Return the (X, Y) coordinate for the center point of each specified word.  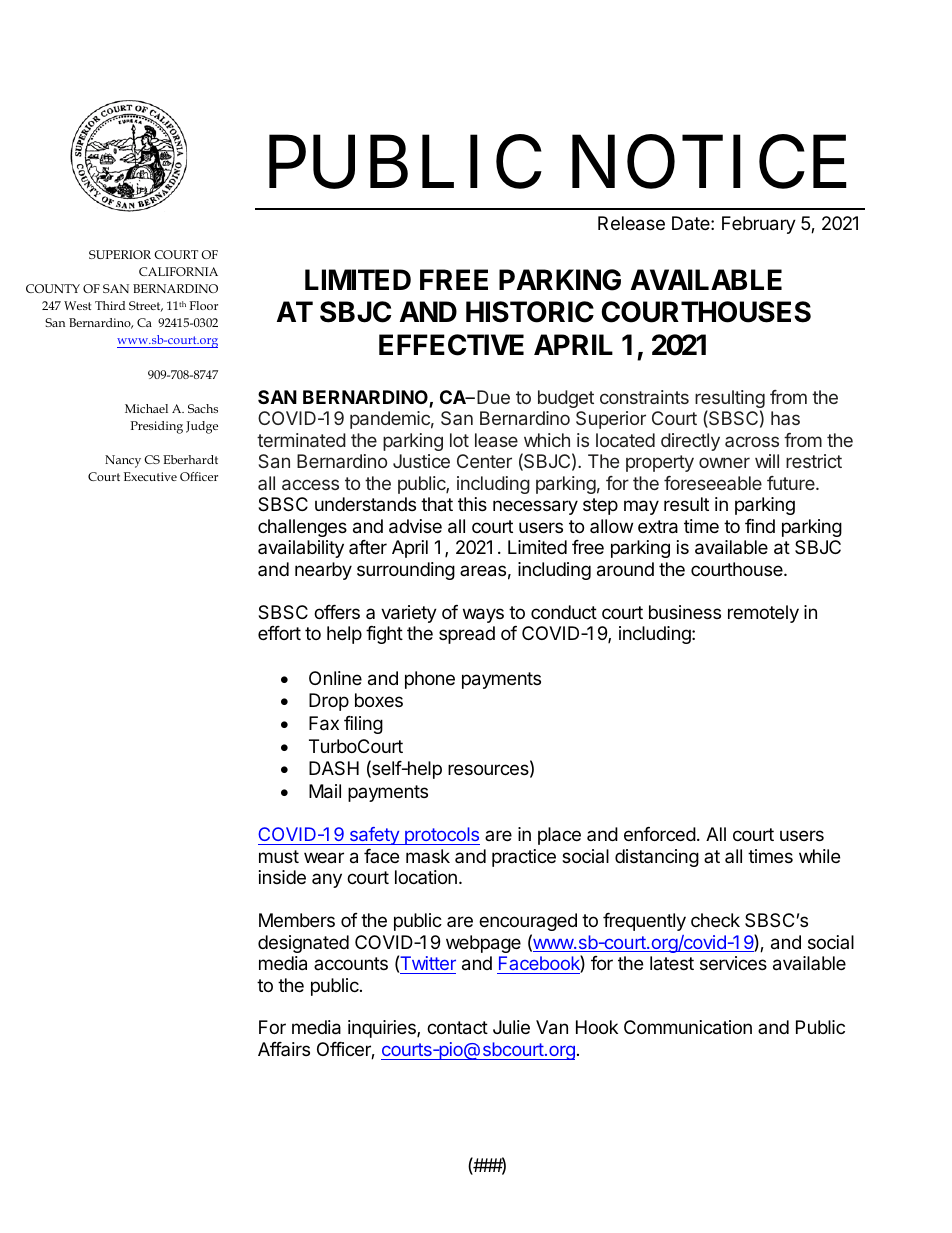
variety (409, 614)
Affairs (284, 1049)
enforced (660, 834)
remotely (763, 614)
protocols (441, 836)
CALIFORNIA (178, 271)
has (785, 418)
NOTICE (709, 163)
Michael (146, 408)
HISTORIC (530, 312)
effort (279, 633)
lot (459, 440)
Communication (688, 1027)
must (279, 856)
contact (457, 1028)
